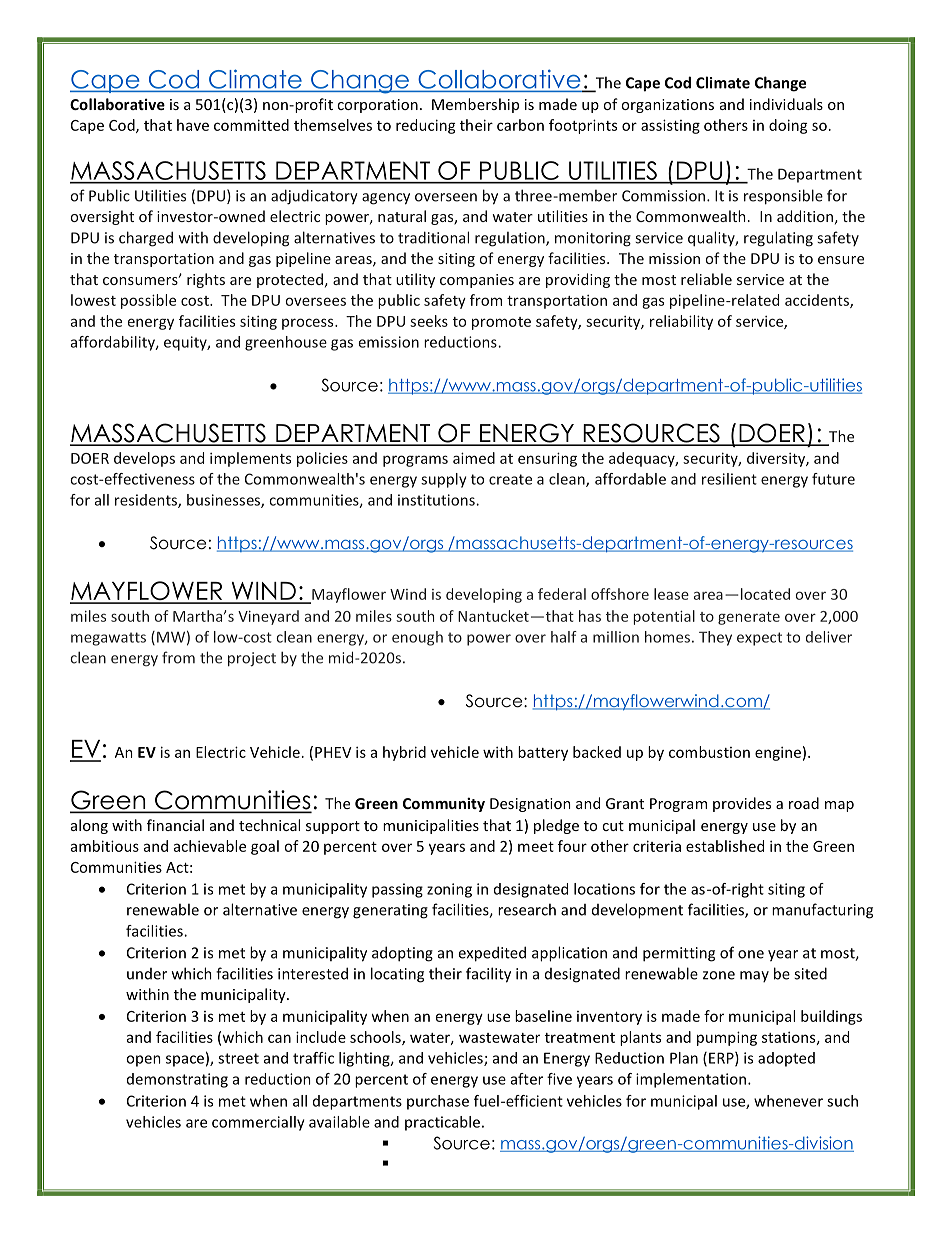  What do you see at coordinates (177, 1080) in the screenshot?
I see `demonstrating` at bounding box center [177, 1080].
